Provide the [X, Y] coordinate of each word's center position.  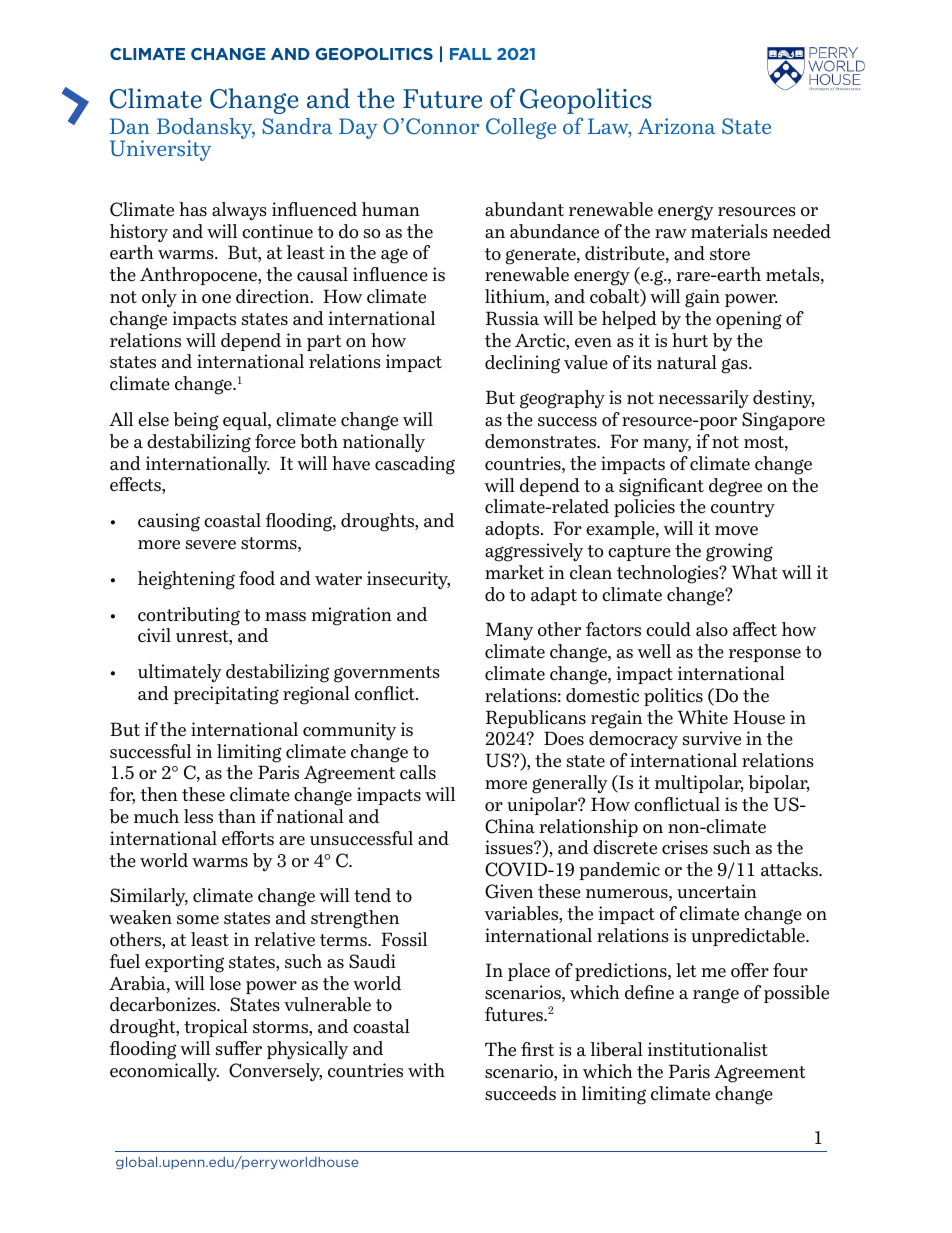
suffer [239, 1048]
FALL [471, 54]
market [514, 572]
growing [739, 552]
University [160, 150]
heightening [186, 580]
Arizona [677, 126]
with [426, 1070]
